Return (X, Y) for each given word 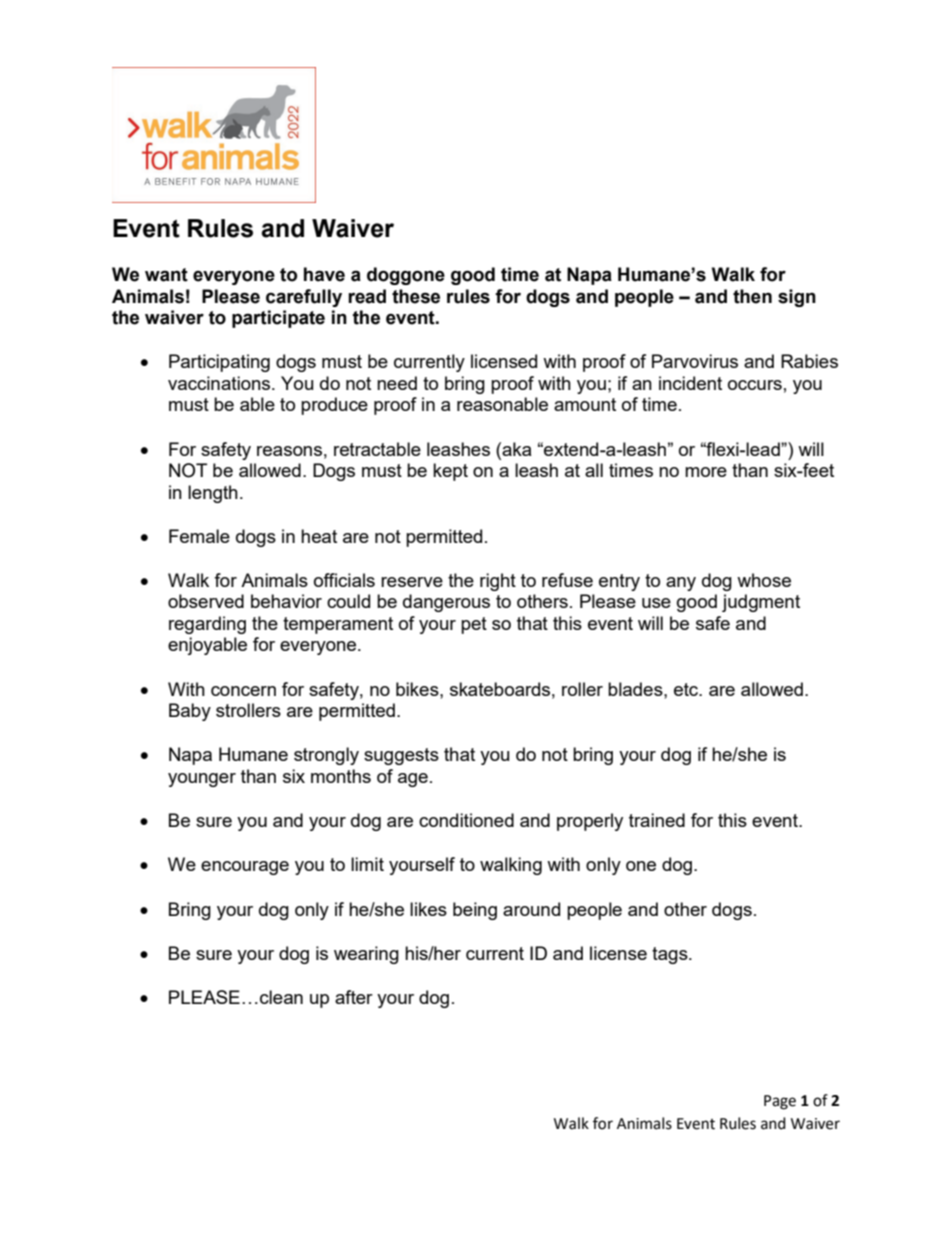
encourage (245, 868)
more (706, 472)
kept (450, 472)
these (416, 296)
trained (657, 820)
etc (687, 689)
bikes (418, 689)
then (752, 296)
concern (243, 691)
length (213, 494)
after (354, 997)
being (475, 911)
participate (278, 319)
